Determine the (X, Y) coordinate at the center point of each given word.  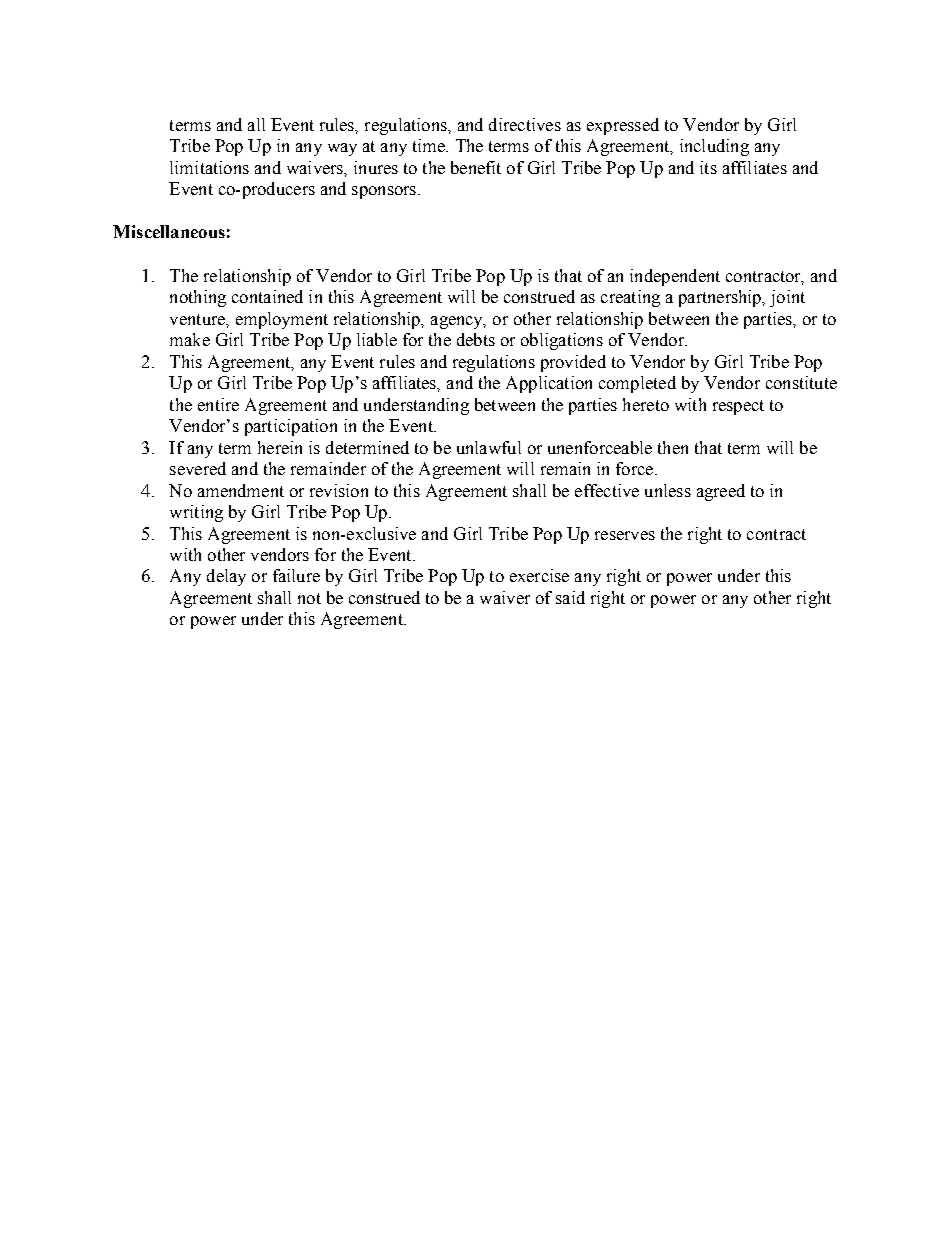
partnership (721, 298)
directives (525, 124)
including (714, 147)
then (673, 447)
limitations (209, 167)
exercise (539, 575)
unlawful (489, 447)
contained (267, 296)
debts (476, 339)
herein (280, 447)
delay (226, 577)
